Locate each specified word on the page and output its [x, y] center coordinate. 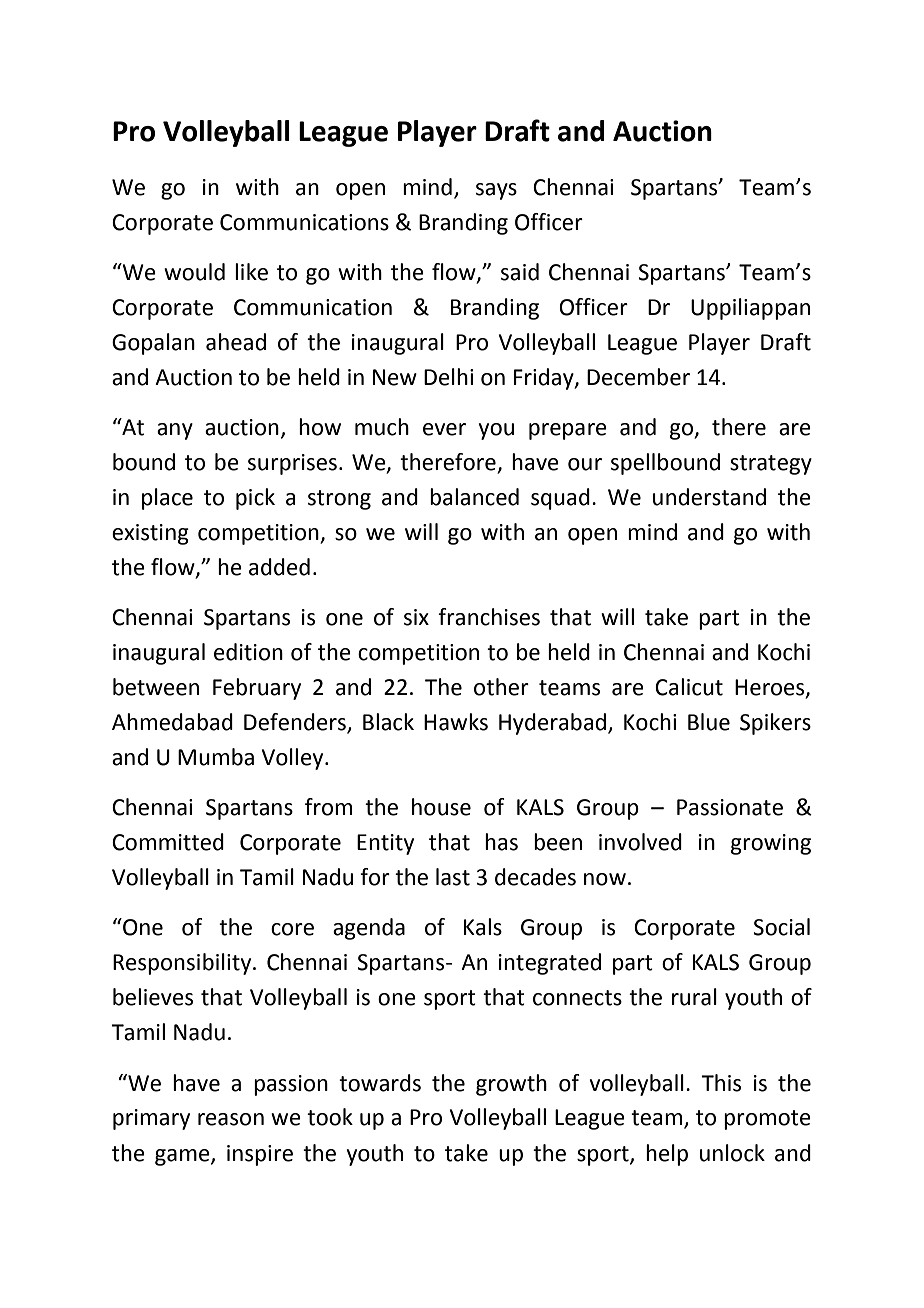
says [496, 191]
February [257, 689]
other [501, 687]
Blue [709, 722]
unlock [732, 1153]
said [520, 272]
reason [231, 1119]
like [251, 272]
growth [511, 1085]
